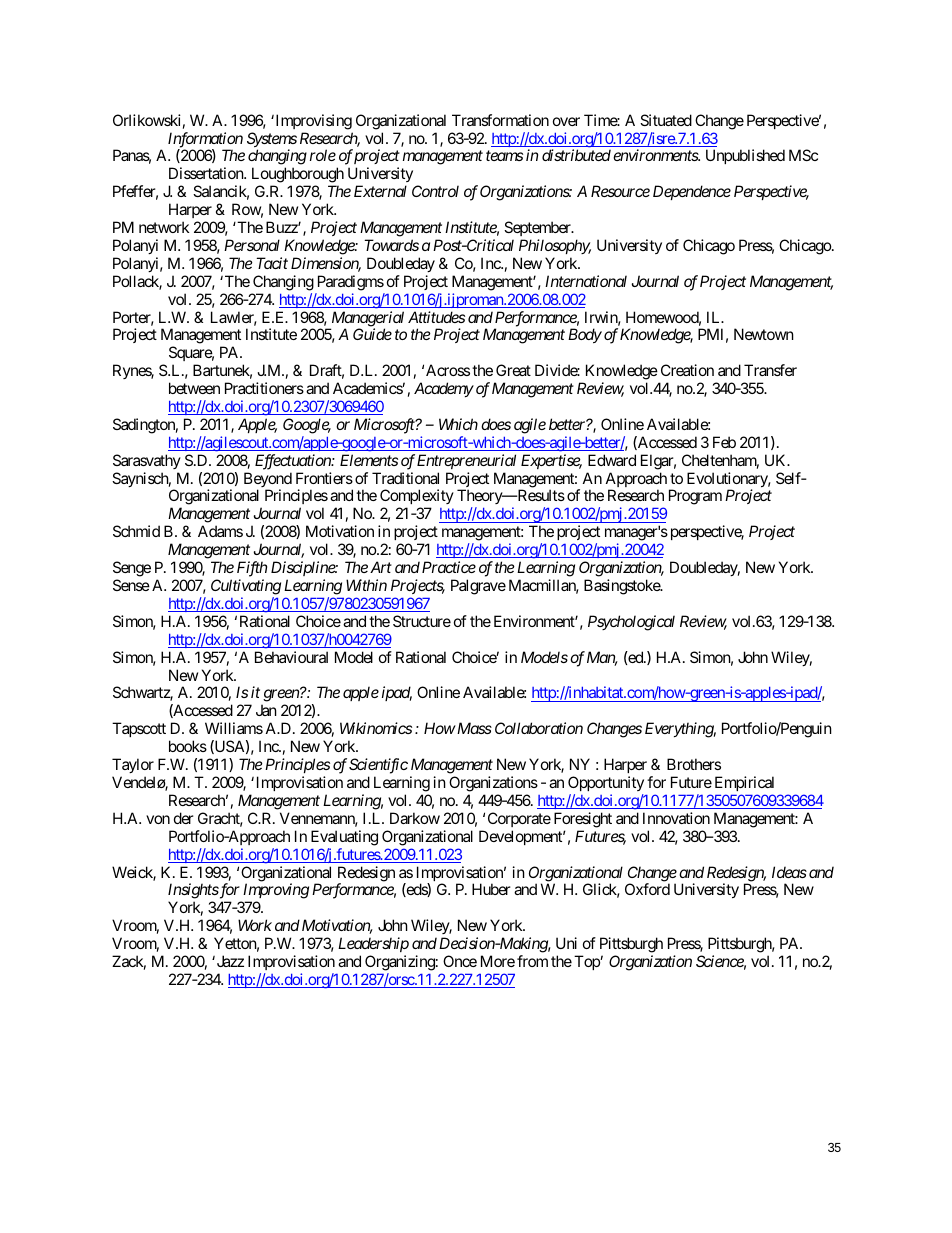 Image resolution: width=952 pixels, height=1233 pixels. Describe the element at coordinates (631, 623) in the page. I see `Psychological` at that location.
